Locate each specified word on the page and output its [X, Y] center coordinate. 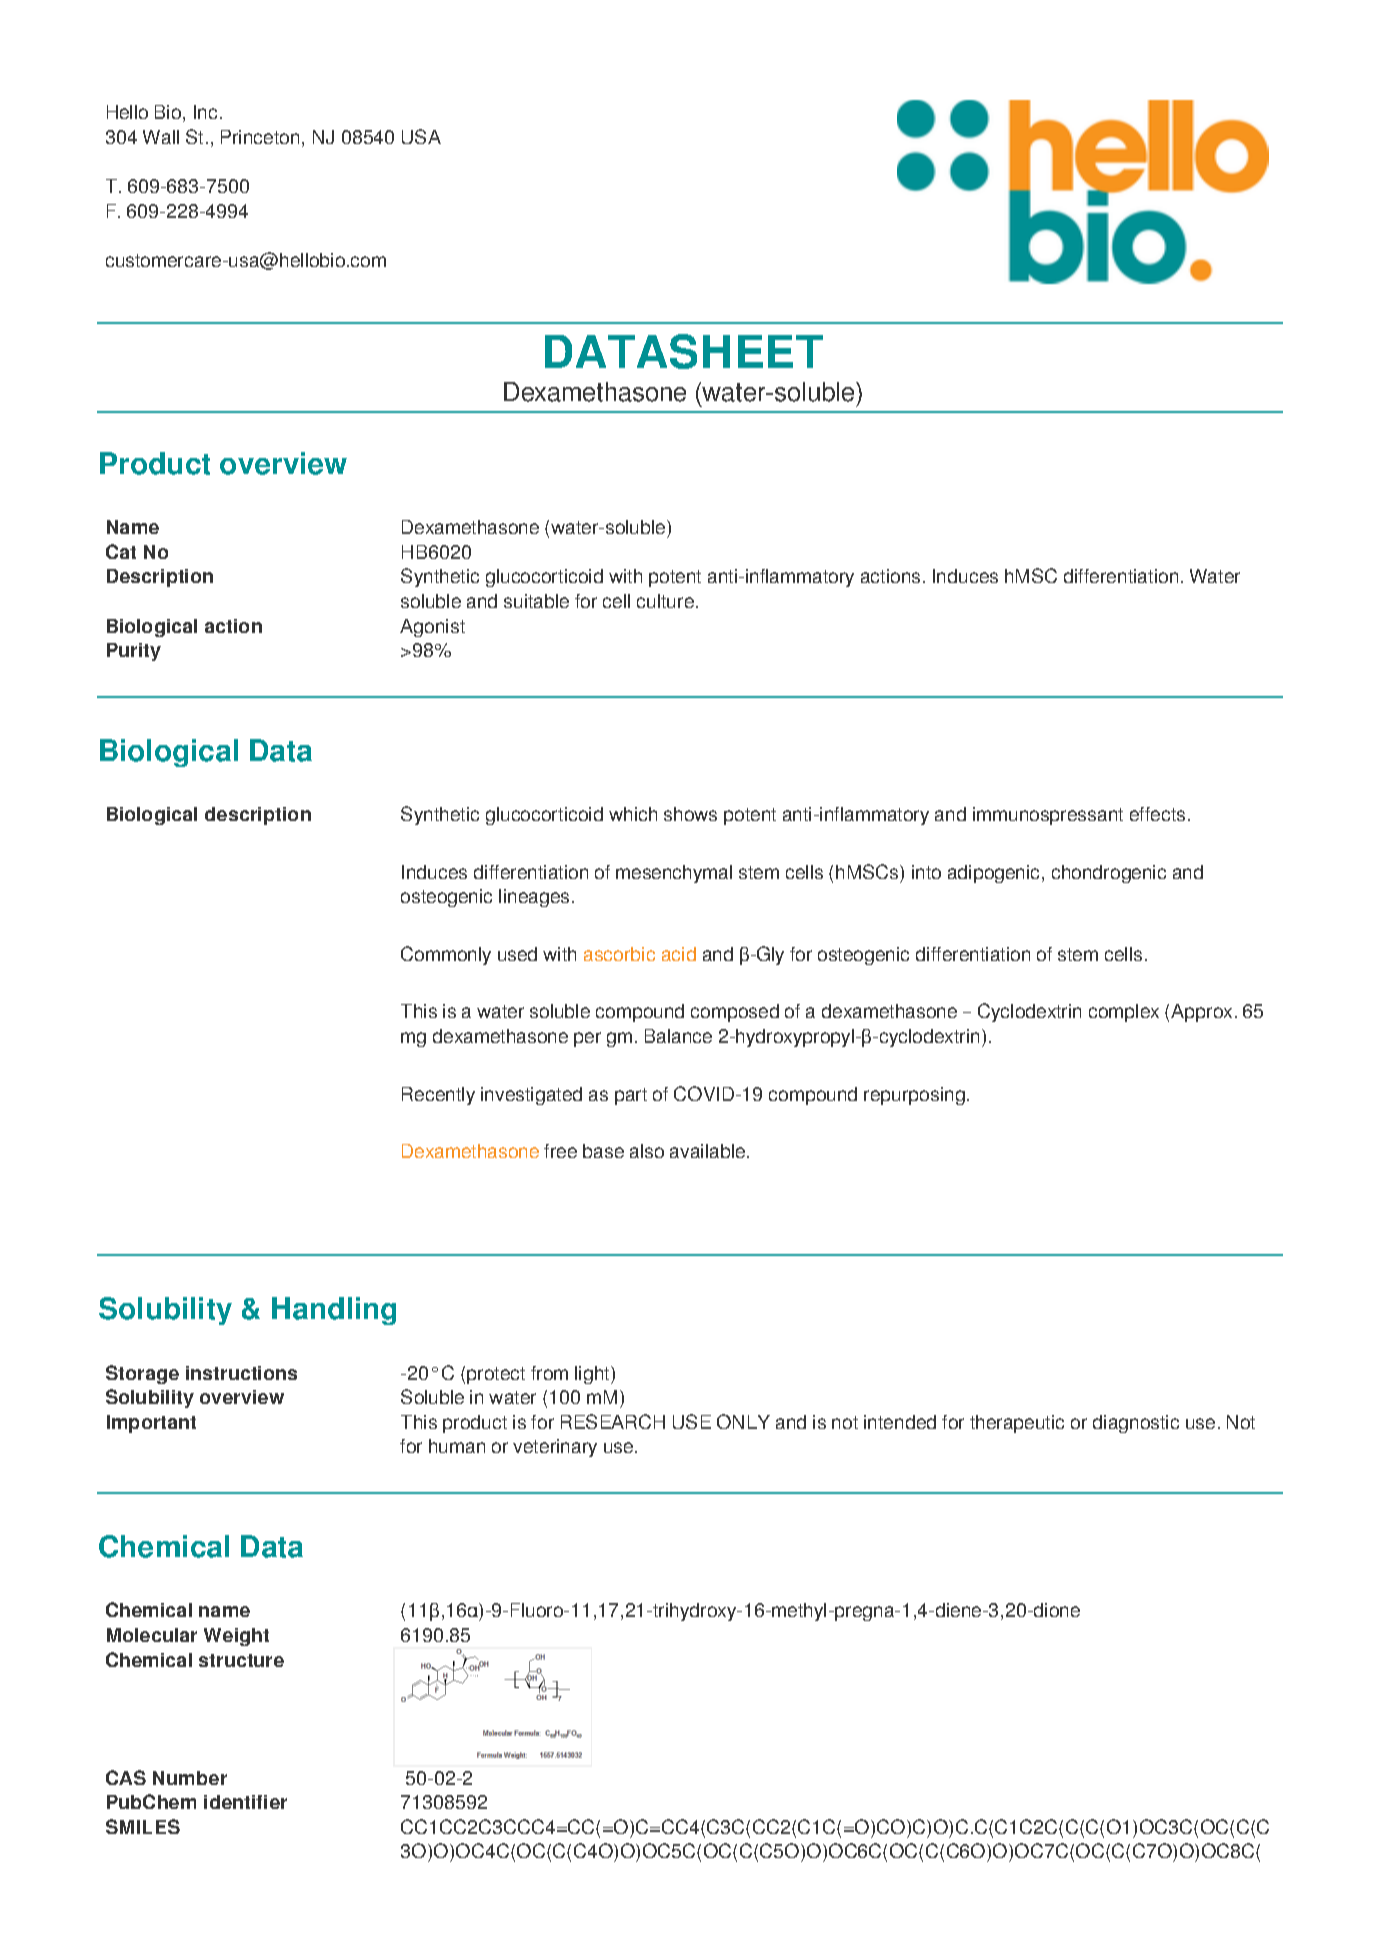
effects [1157, 814]
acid [679, 954]
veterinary [555, 1448]
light [593, 1375]
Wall [161, 137]
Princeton [260, 137]
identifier [245, 1802]
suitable [536, 601]
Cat [121, 551]
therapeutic [1017, 1424]
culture [665, 601]
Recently [438, 1096]
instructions [241, 1373]
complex [1124, 1013]
